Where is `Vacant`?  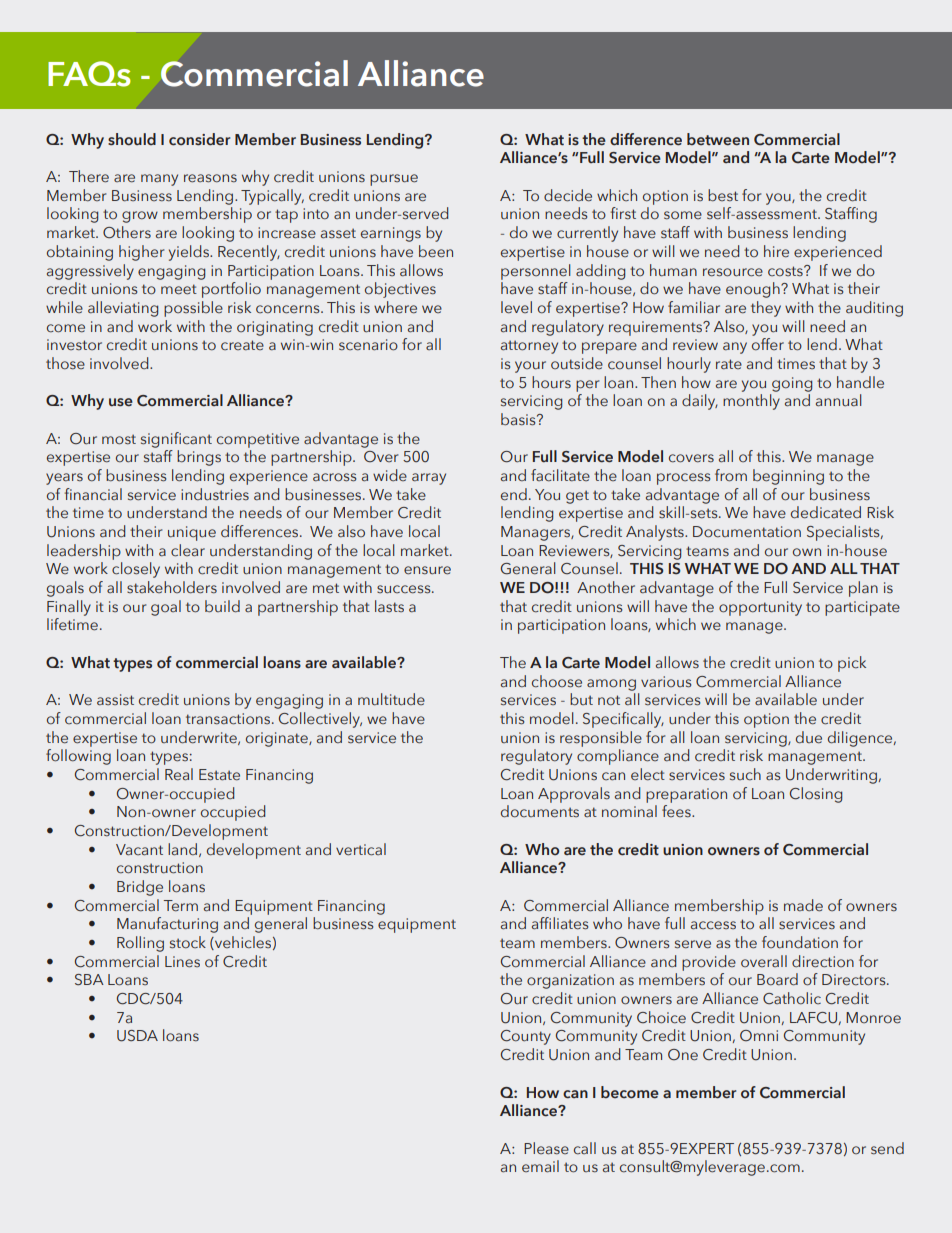
Vacant is located at coordinates (139, 850).
